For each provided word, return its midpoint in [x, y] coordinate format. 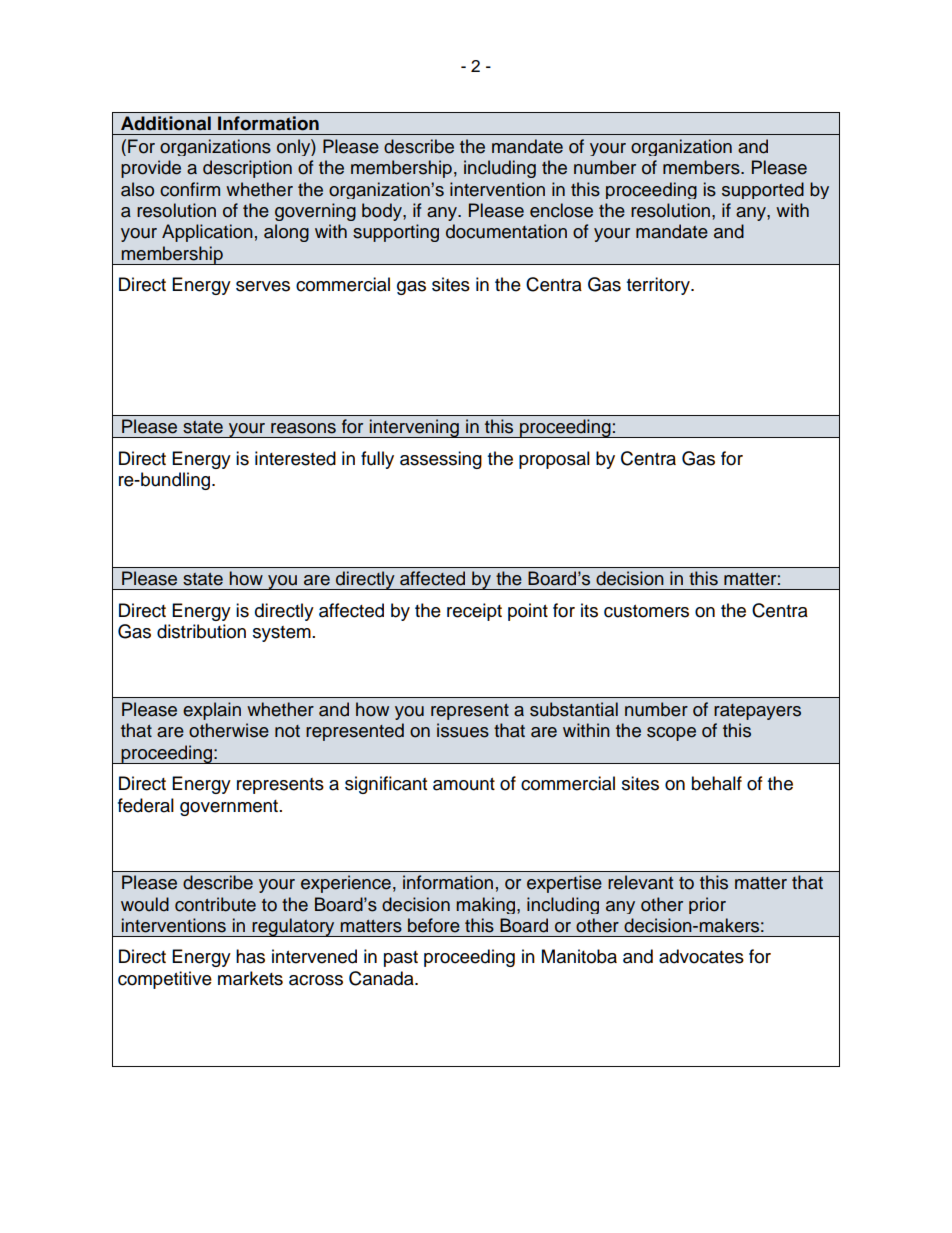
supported [763, 190]
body [383, 212]
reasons [303, 428]
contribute [215, 904]
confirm [190, 189]
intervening [414, 428]
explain [212, 711]
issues [463, 730]
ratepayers [757, 712]
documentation [506, 231]
